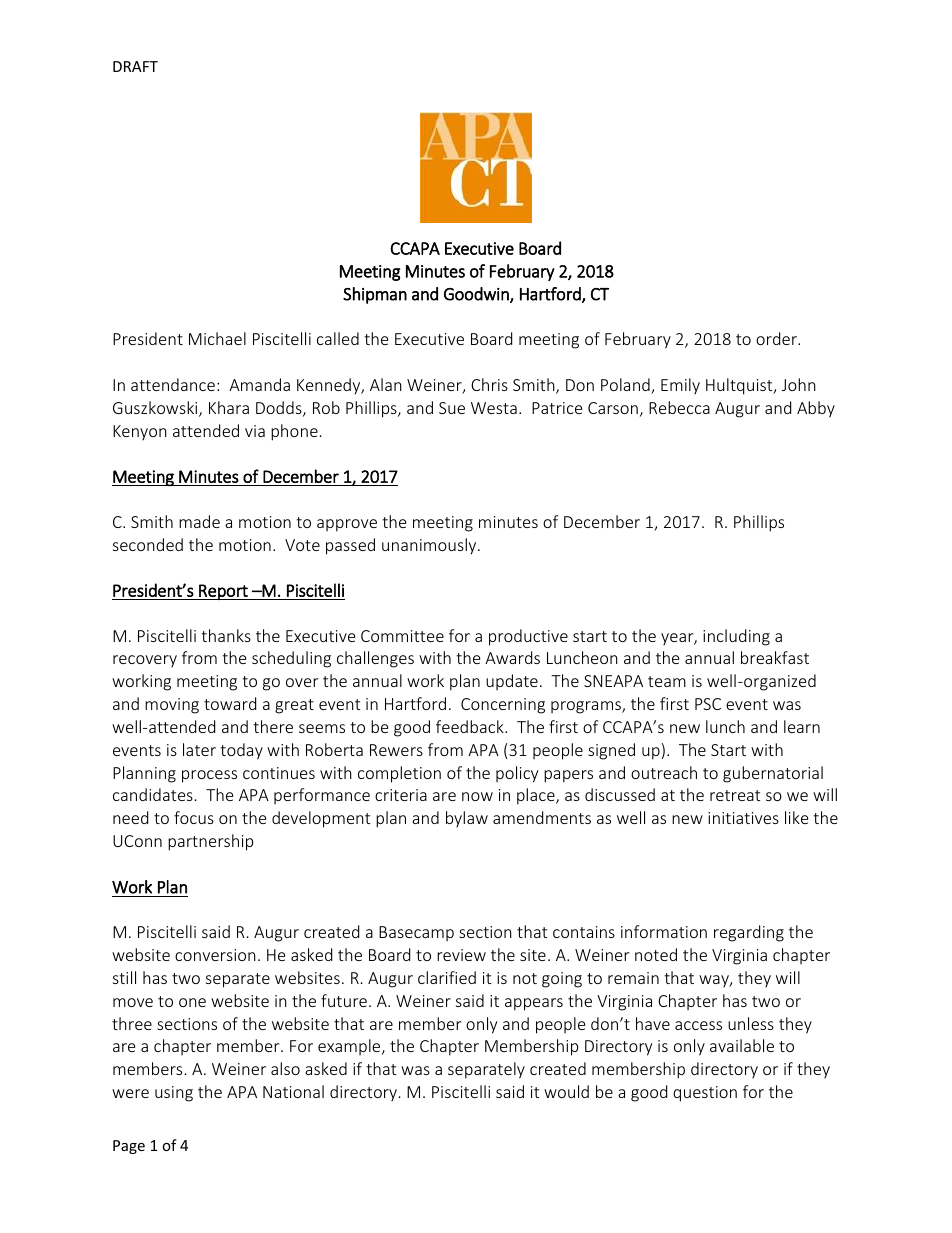 Image resolution: width=952 pixels, height=1233 pixels. What do you see at coordinates (174, 1094) in the screenshot?
I see `using` at bounding box center [174, 1094].
